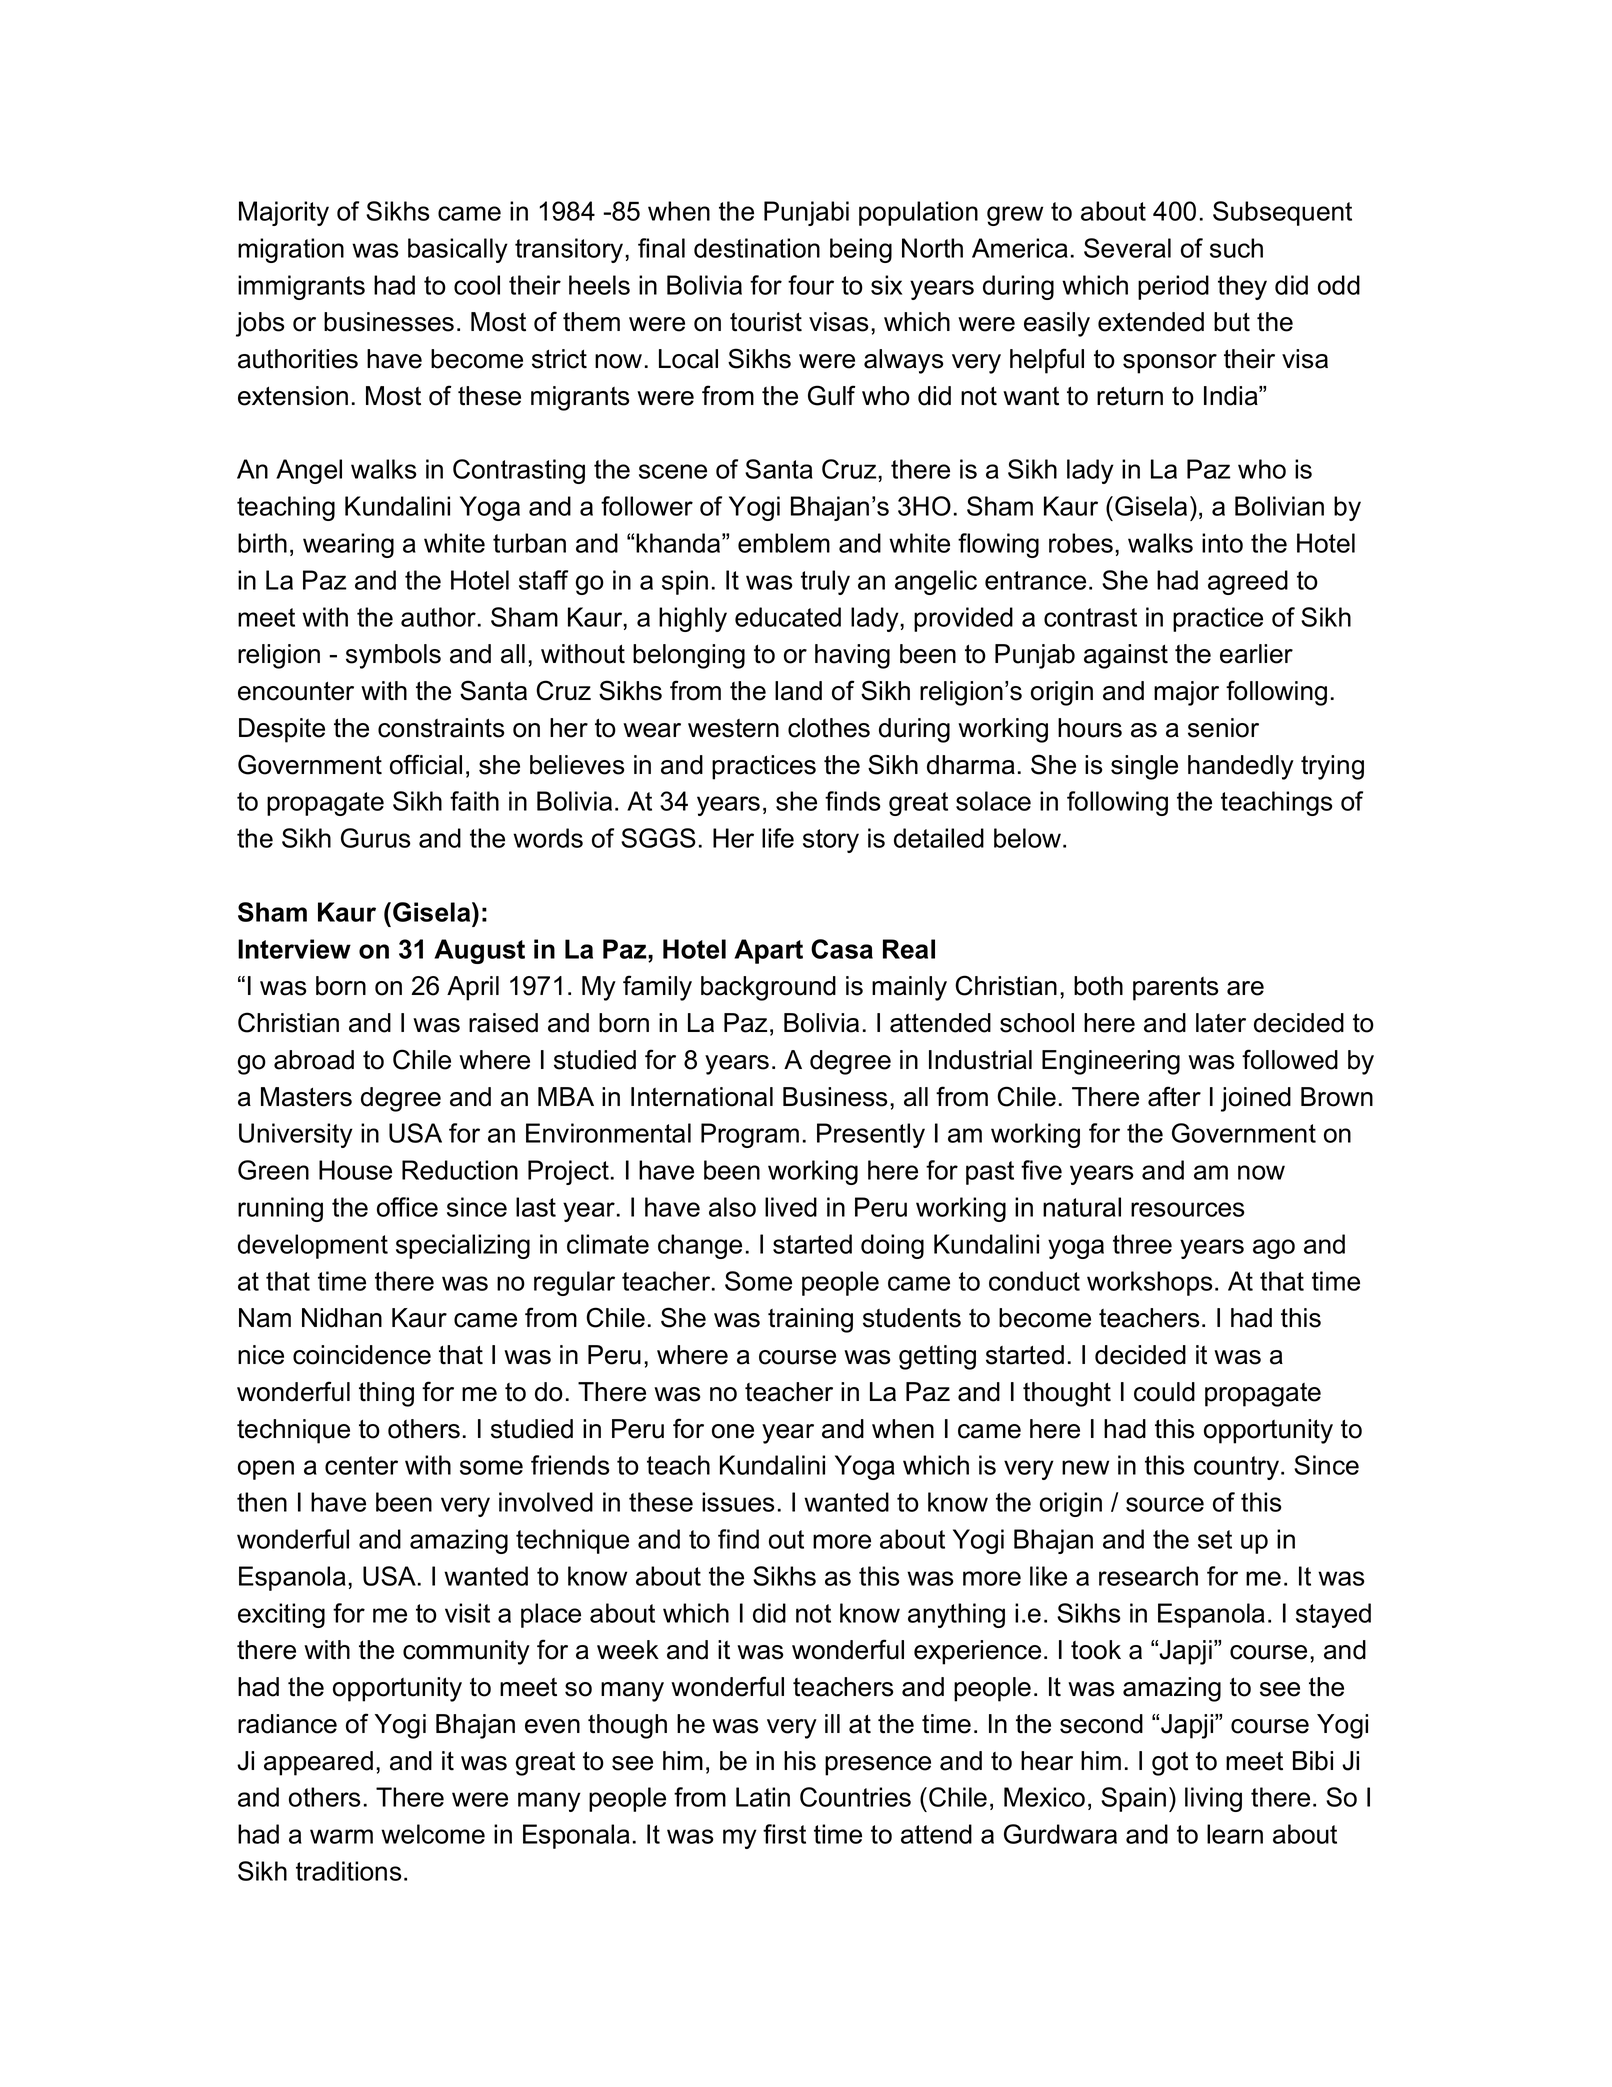 Image resolution: width=1612 pixels, height=2087 pixels. Describe the element at coordinates (458, 250) in the screenshot. I see `basically` at that location.
